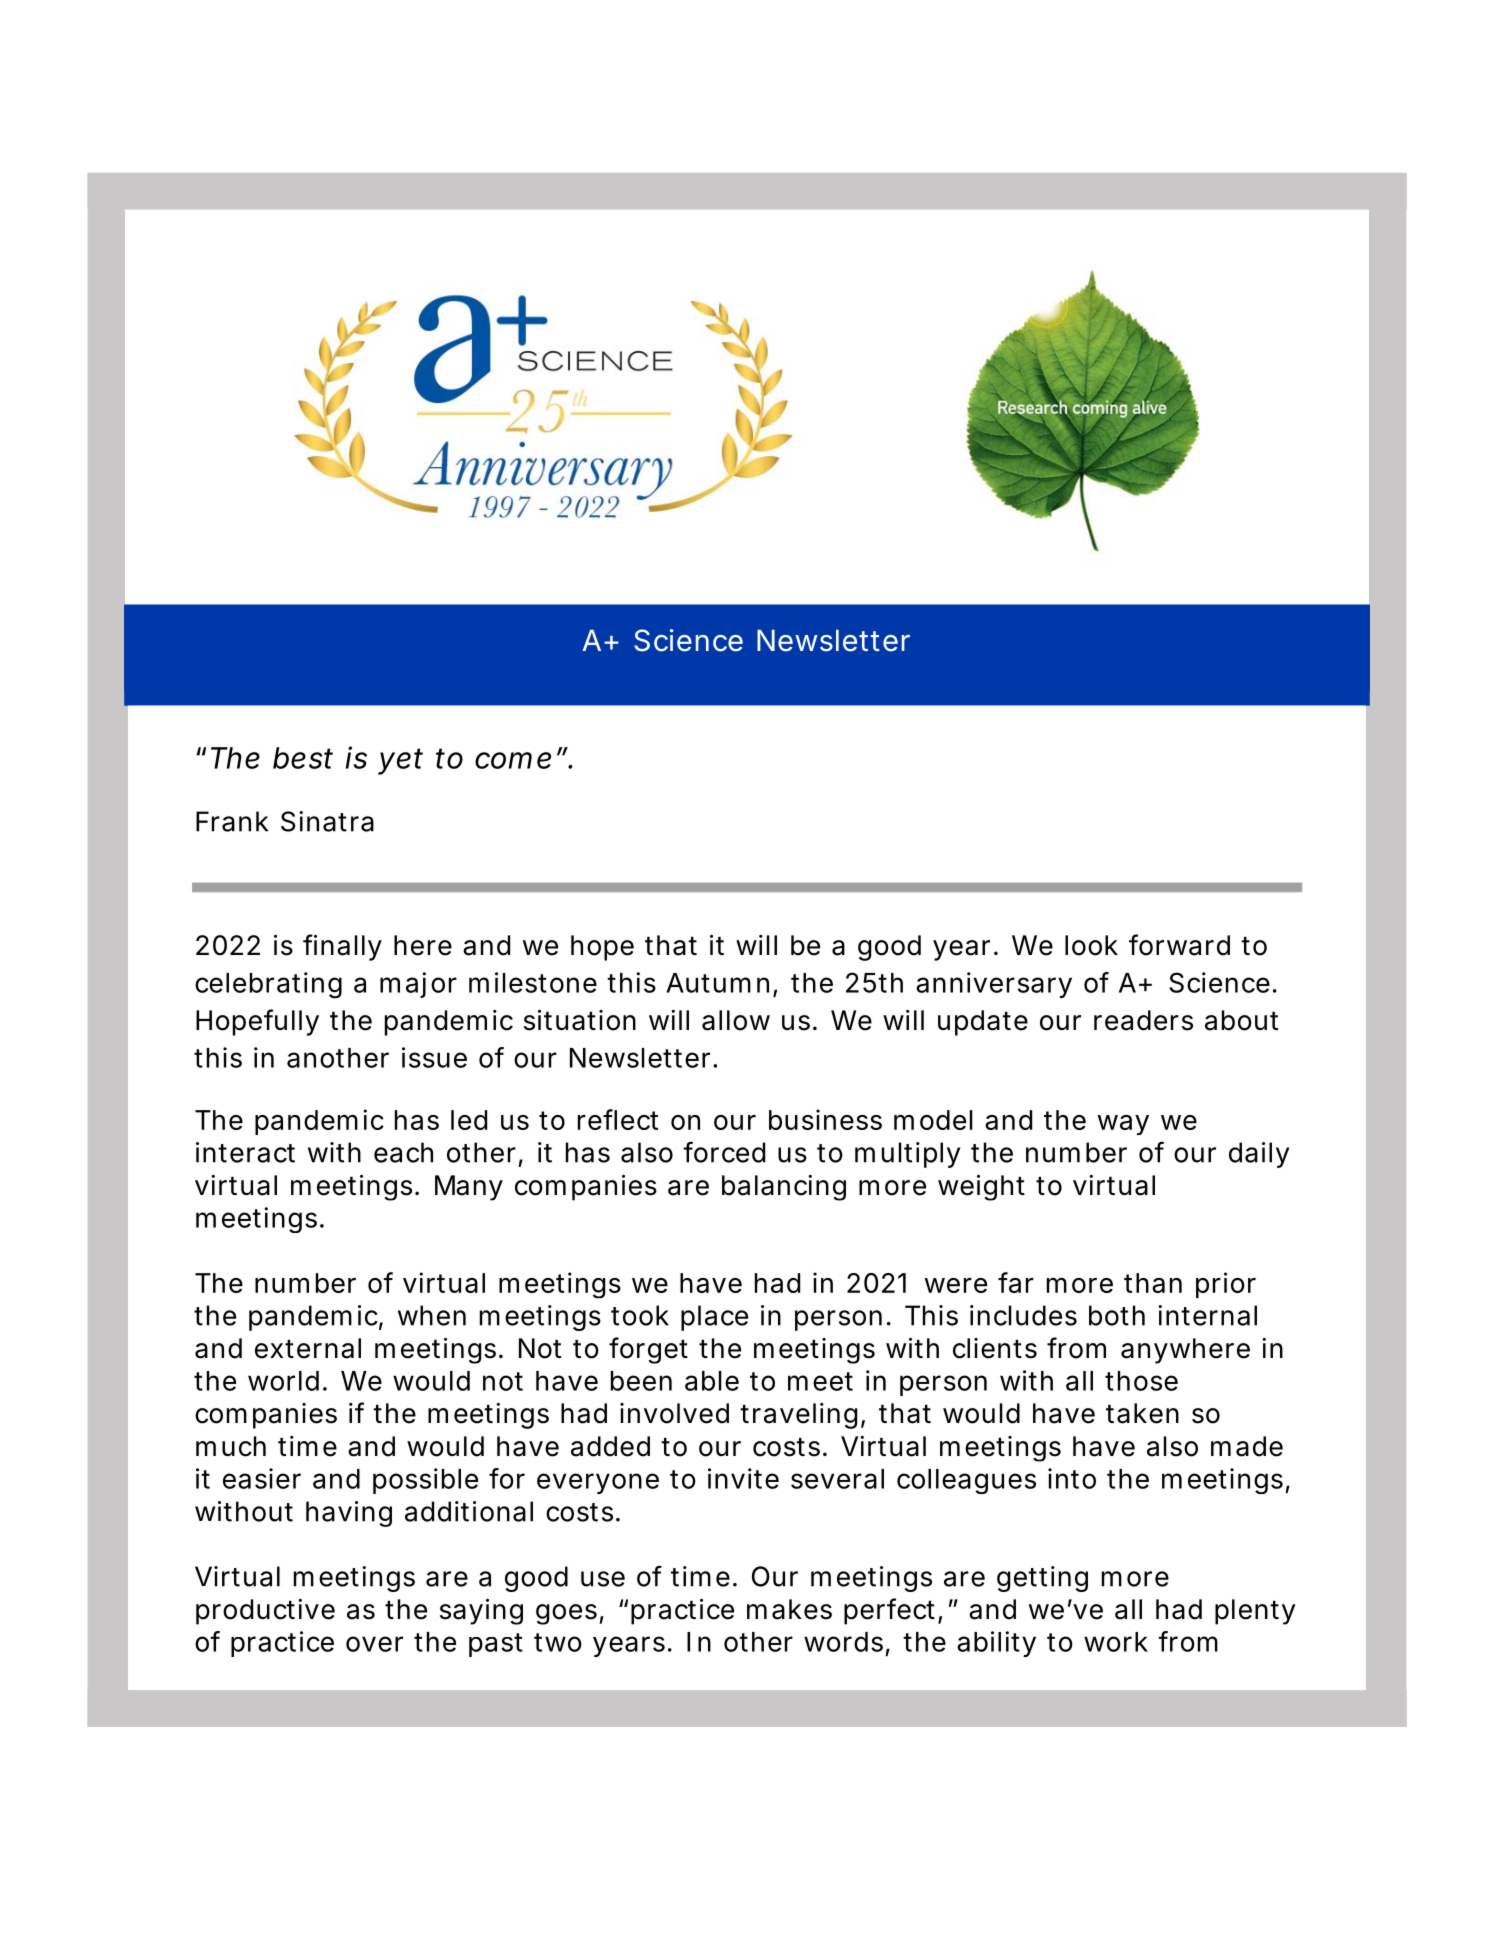  I want to click on forward, so click(1179, 945).
